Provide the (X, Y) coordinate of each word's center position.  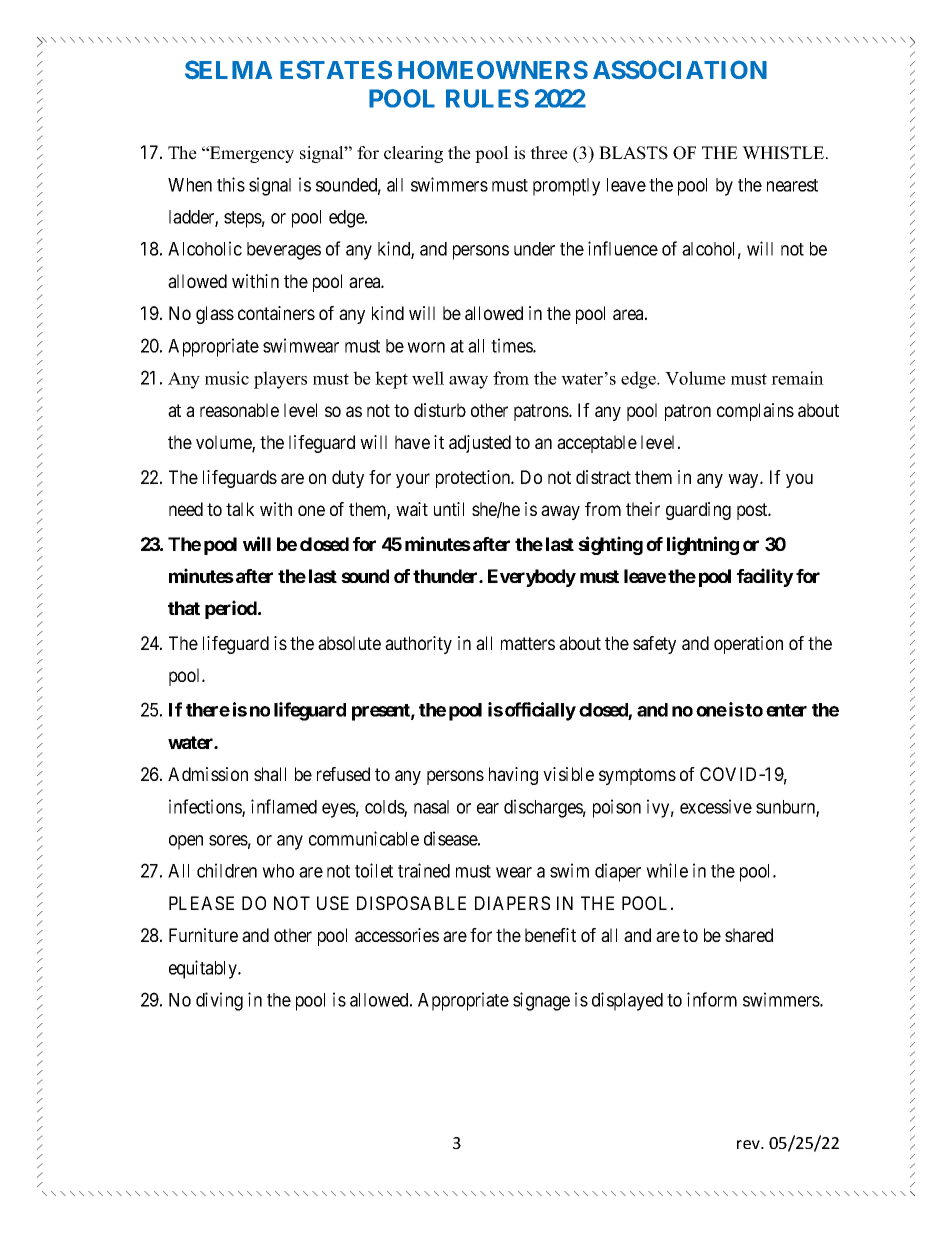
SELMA (228, 70)
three (549, 153)
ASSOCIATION (680, 69)
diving (219, 1001)
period (232, 609)
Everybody (532, 578)
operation (748, 645)
